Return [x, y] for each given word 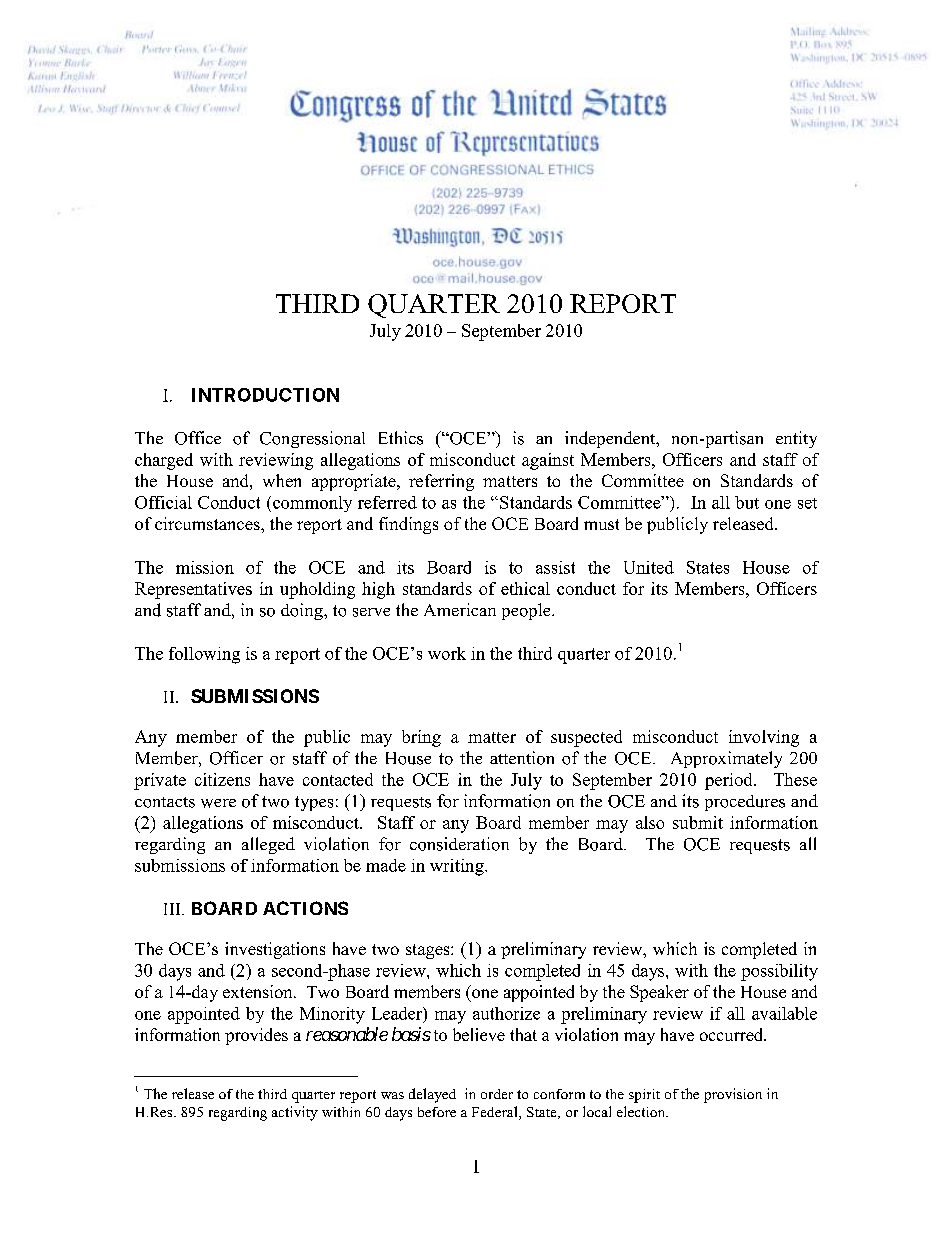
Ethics [401, 438]
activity [295, 1113]
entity [796, 439]
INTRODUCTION [265, 395]
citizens [222, 779]
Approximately [726, 759]
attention [522, 758]
